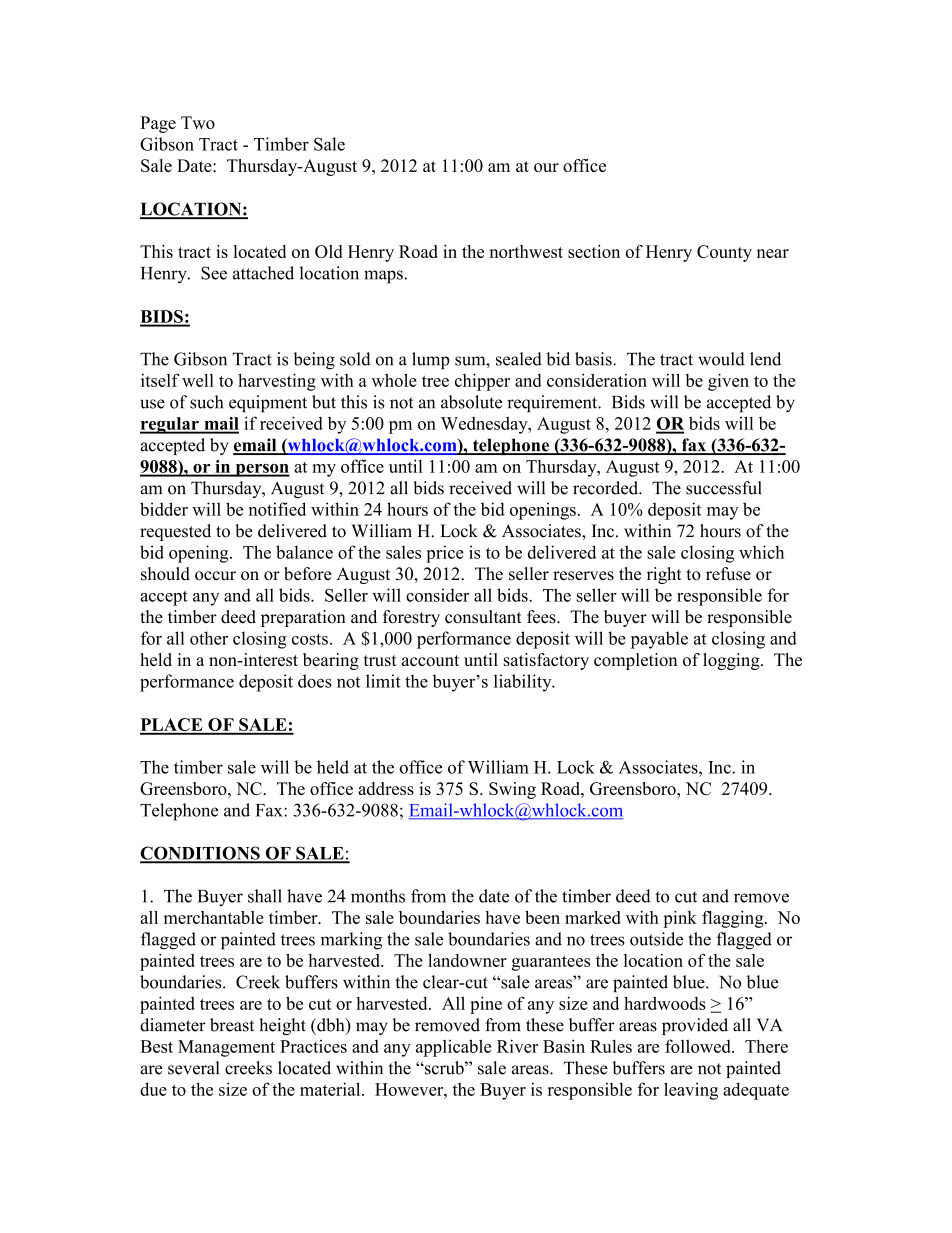  What do you see at coordinates (215, 576) in the screenshot?
I see `occur` at bounding box center [215, 576].
